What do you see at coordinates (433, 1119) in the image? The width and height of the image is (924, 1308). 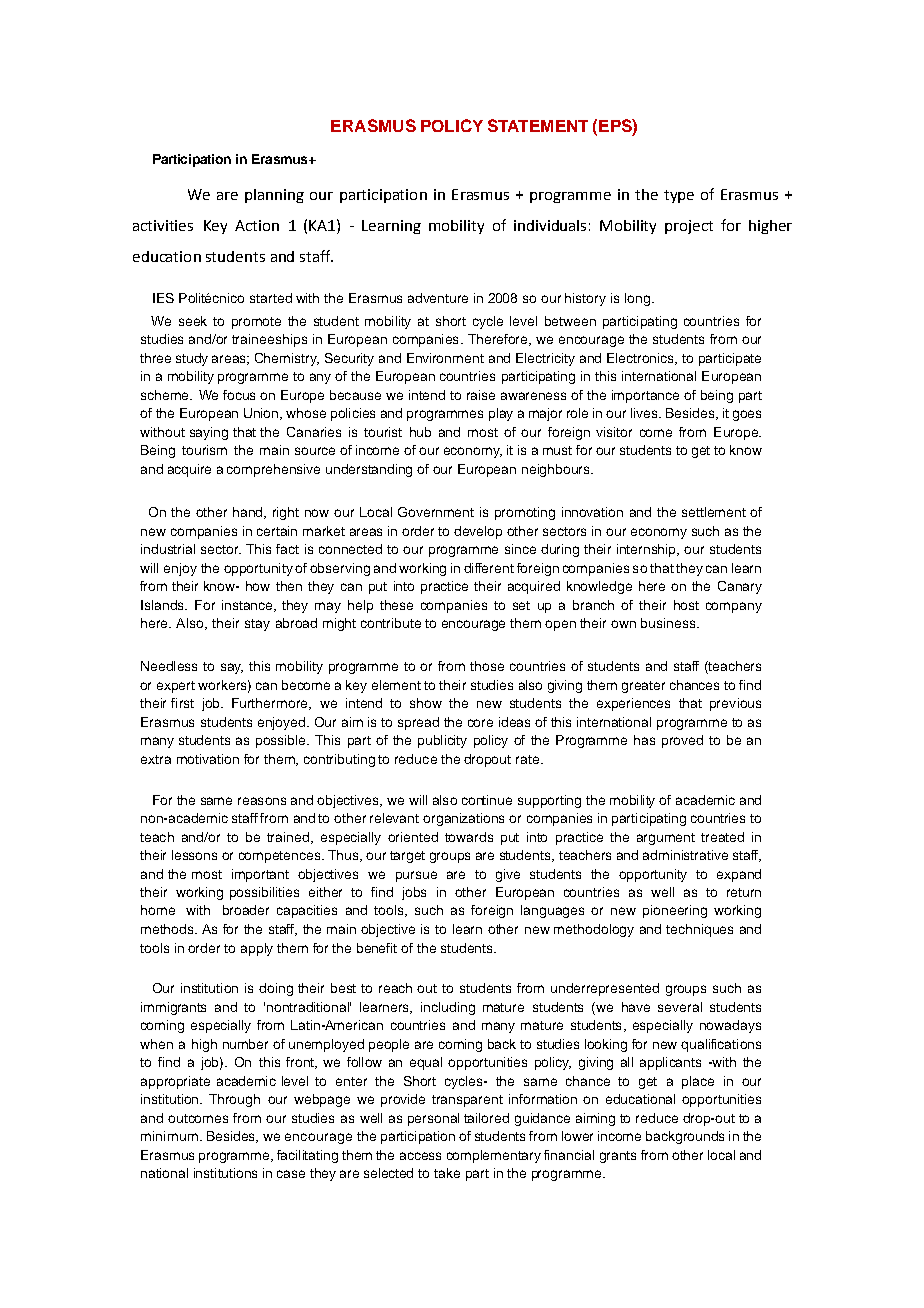 I see `personal` at bounding box center [433, 1119].
